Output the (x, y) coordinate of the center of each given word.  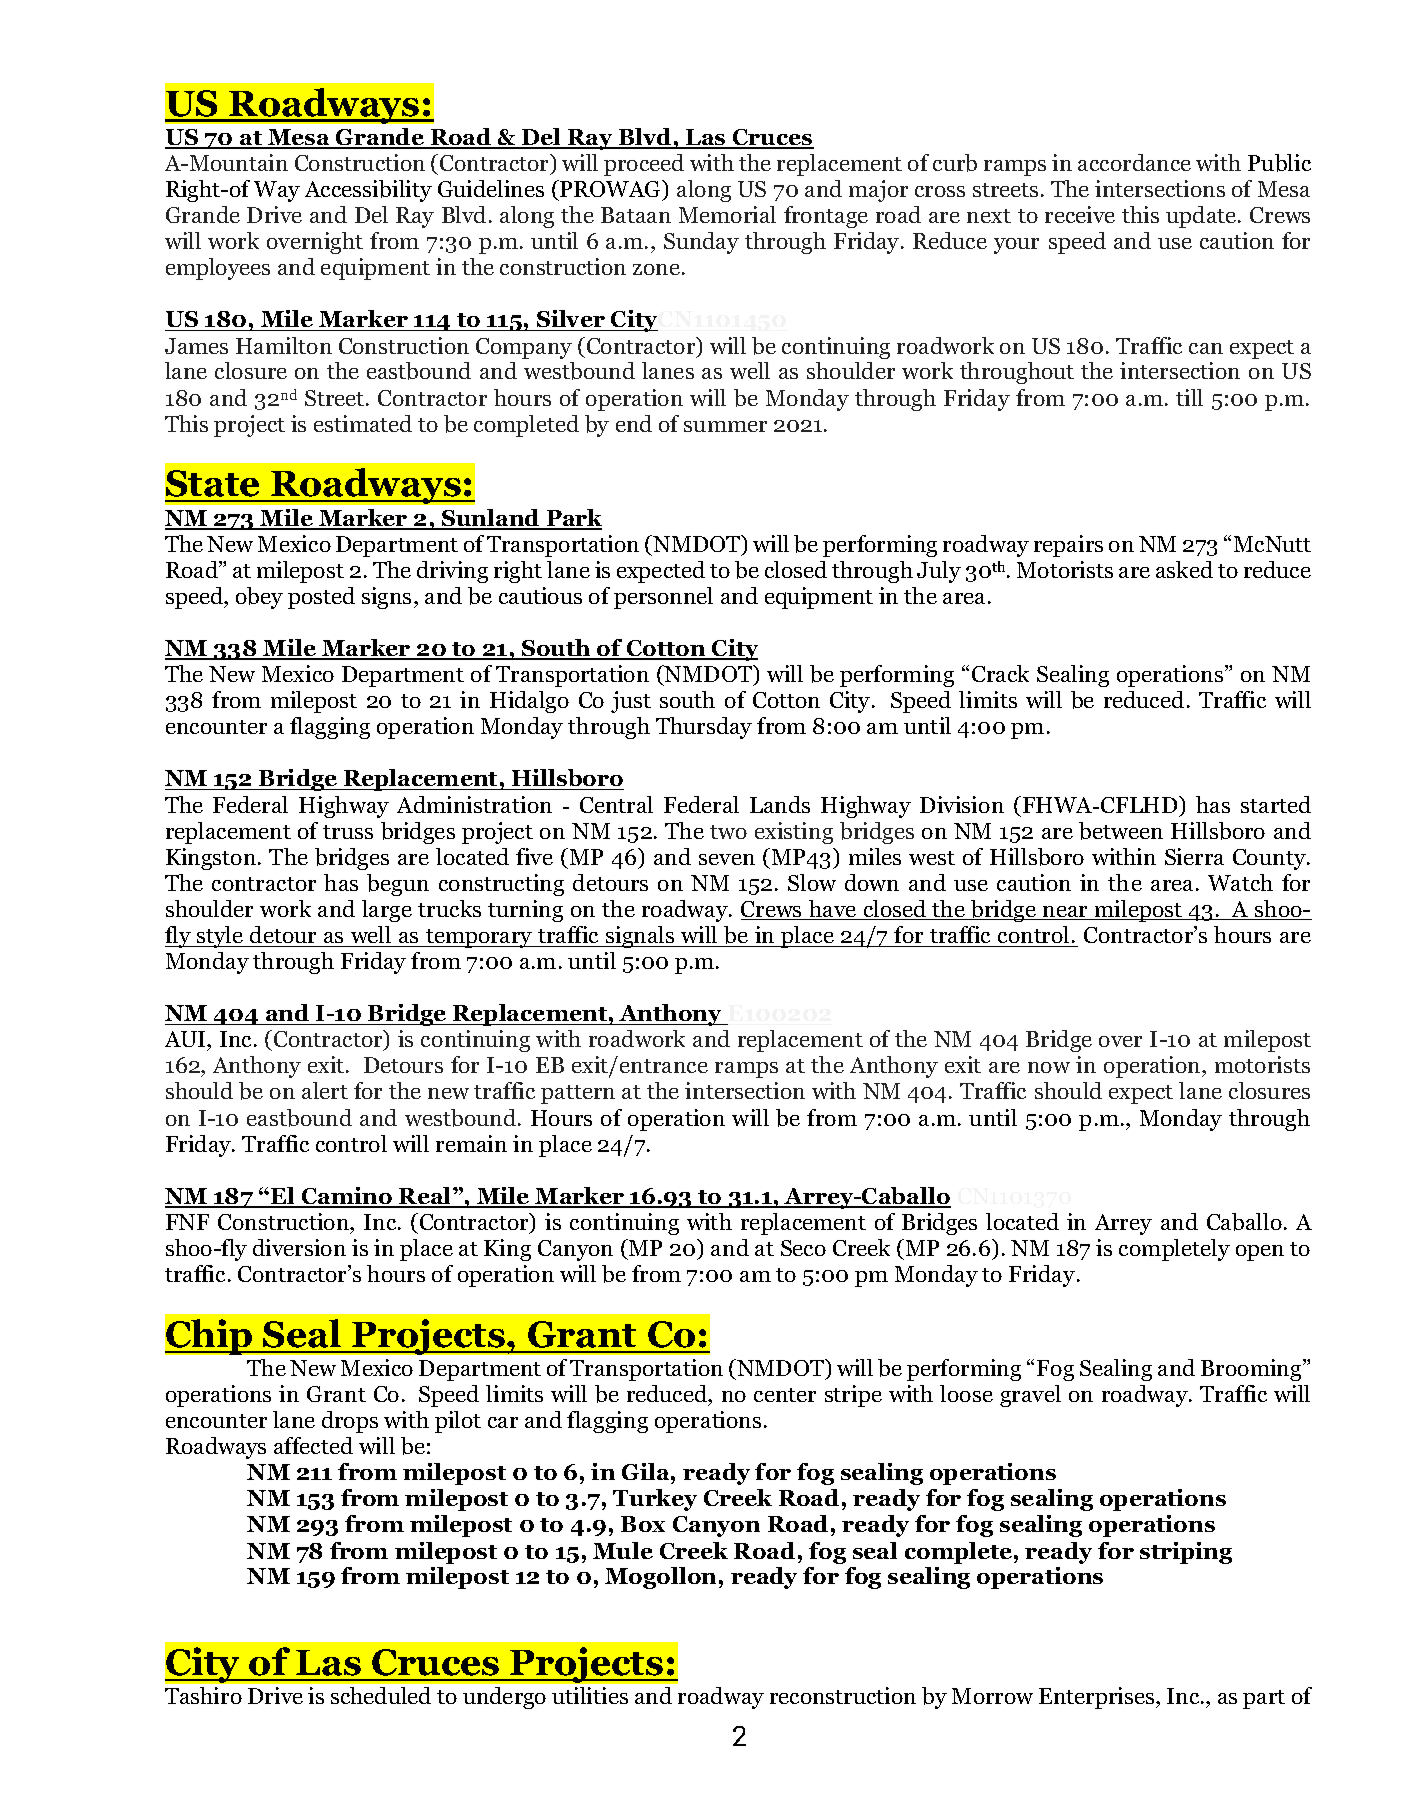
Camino (346, 1197)
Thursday (704, 728)
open (1260, 1253)
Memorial (727, 214)
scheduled (381, 1695)
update (1202, 217)
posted (321, 598)
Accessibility (368, 191)
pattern (578, 1094)
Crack (1000, 673)
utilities (590, 1695)
